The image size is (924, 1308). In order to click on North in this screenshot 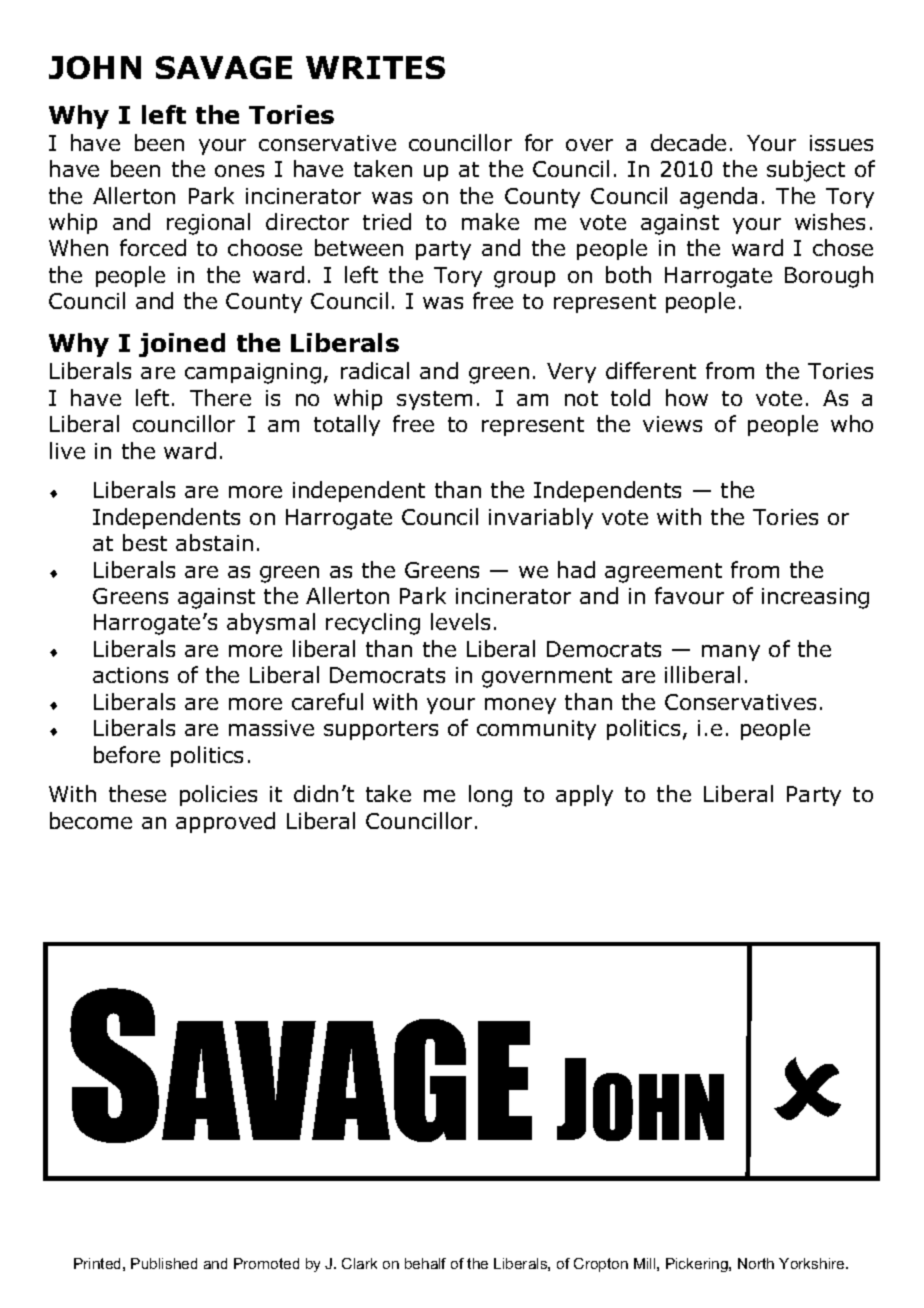, I will do `click(756, 1263)`.
